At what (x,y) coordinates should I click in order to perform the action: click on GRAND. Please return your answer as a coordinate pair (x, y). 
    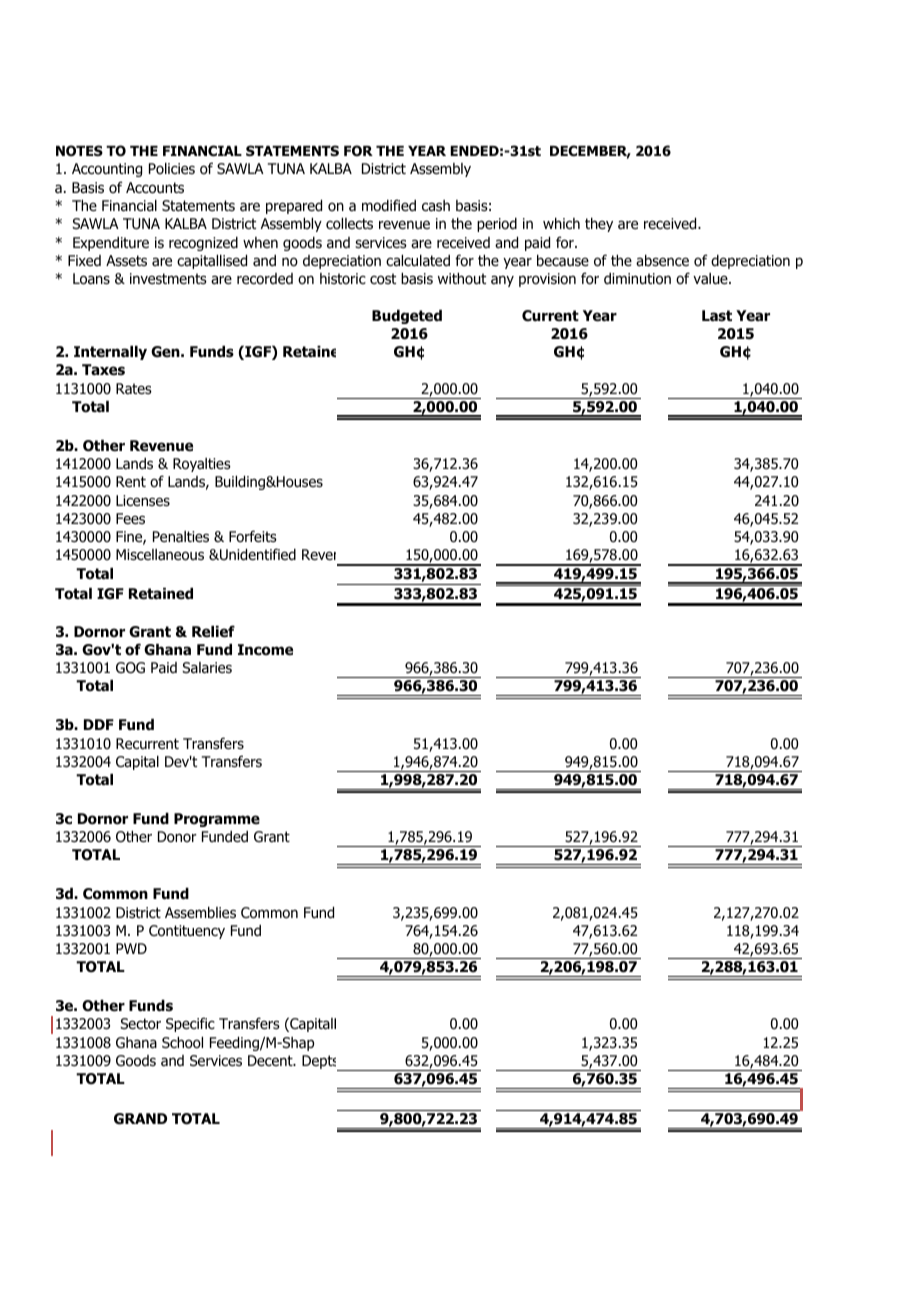
    Looking at the image, I should click on (140, 1119).
